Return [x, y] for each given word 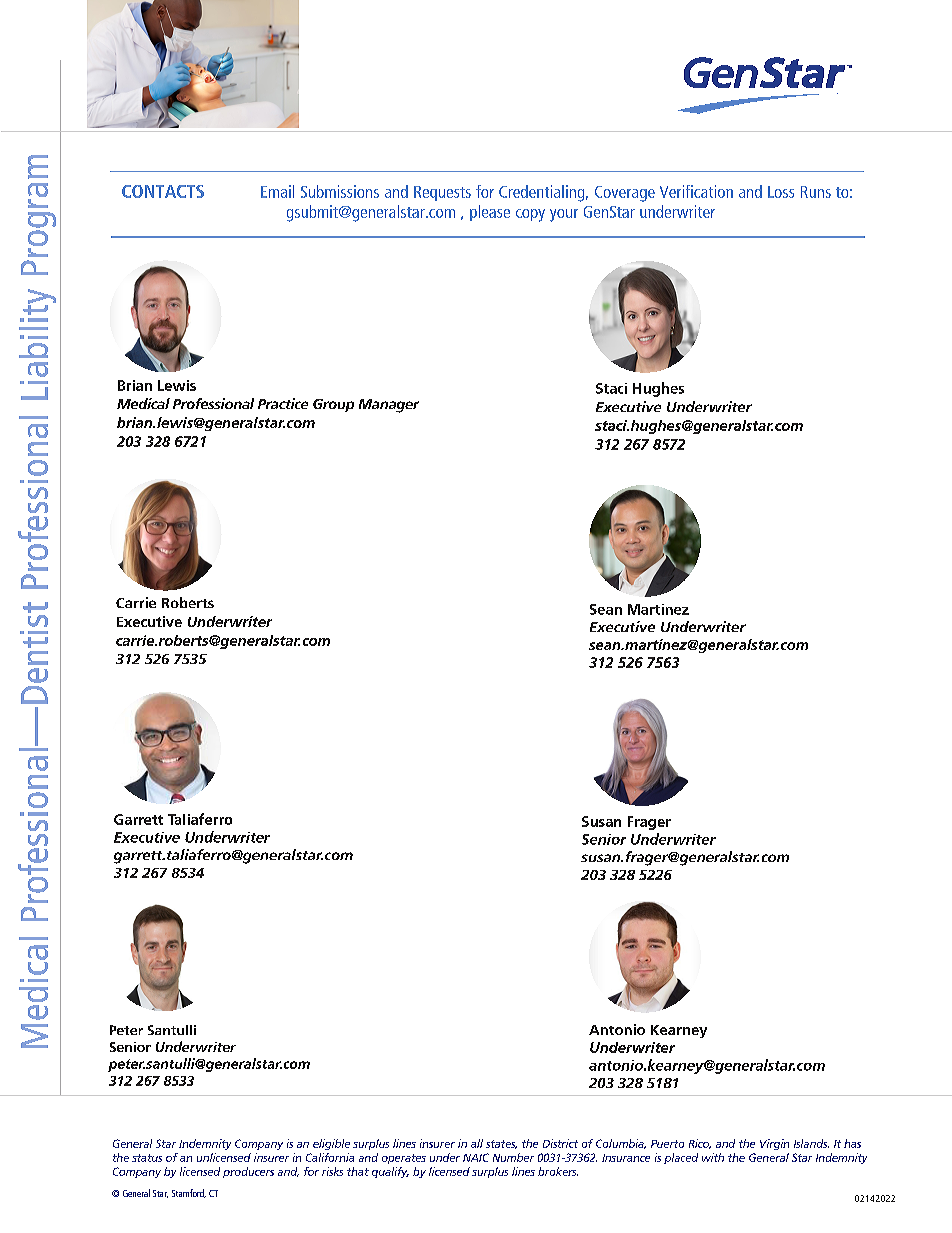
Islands [811, 1143]
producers [248, 1172]
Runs [816, 192]
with [713, 1157]
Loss [781, 192]
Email [277, 191]
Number [513, 1157]
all [477, 1143]
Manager [389, 406]
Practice [283, 403]
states [501, 1144]
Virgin [774, 1144]
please [490, 213]
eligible [331, 1144]
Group [333, 405]
